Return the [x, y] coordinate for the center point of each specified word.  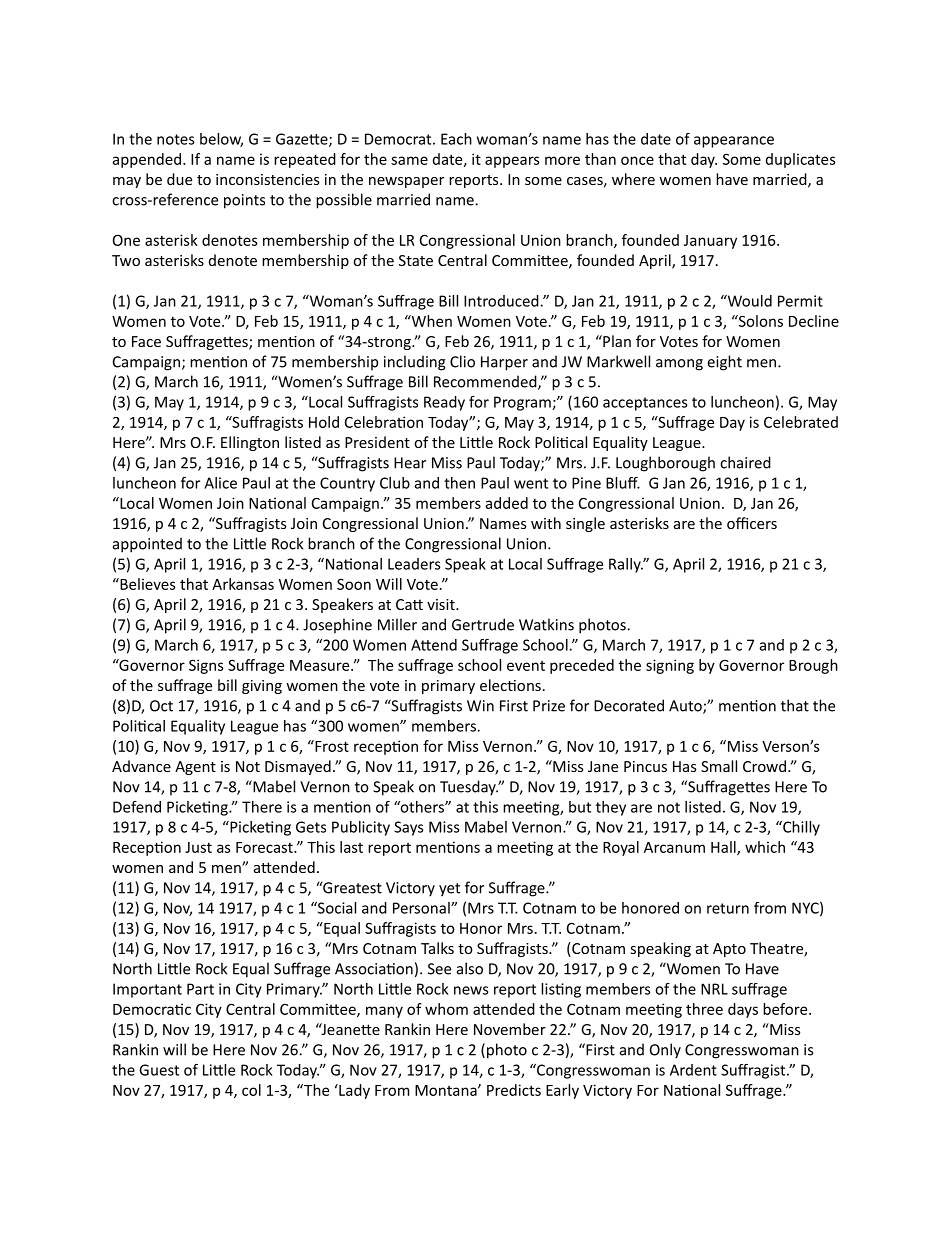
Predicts [514, 1090]
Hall [724, 848]
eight [725, 363]
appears [512, 162]
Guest [159, 1070]
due [179, 179]
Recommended [486, 382]
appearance [734, 142]
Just [198, 847]
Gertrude [483, 624]
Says [408, 828]
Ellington [250, 443]
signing [670, 666]
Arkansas [243, 584]
